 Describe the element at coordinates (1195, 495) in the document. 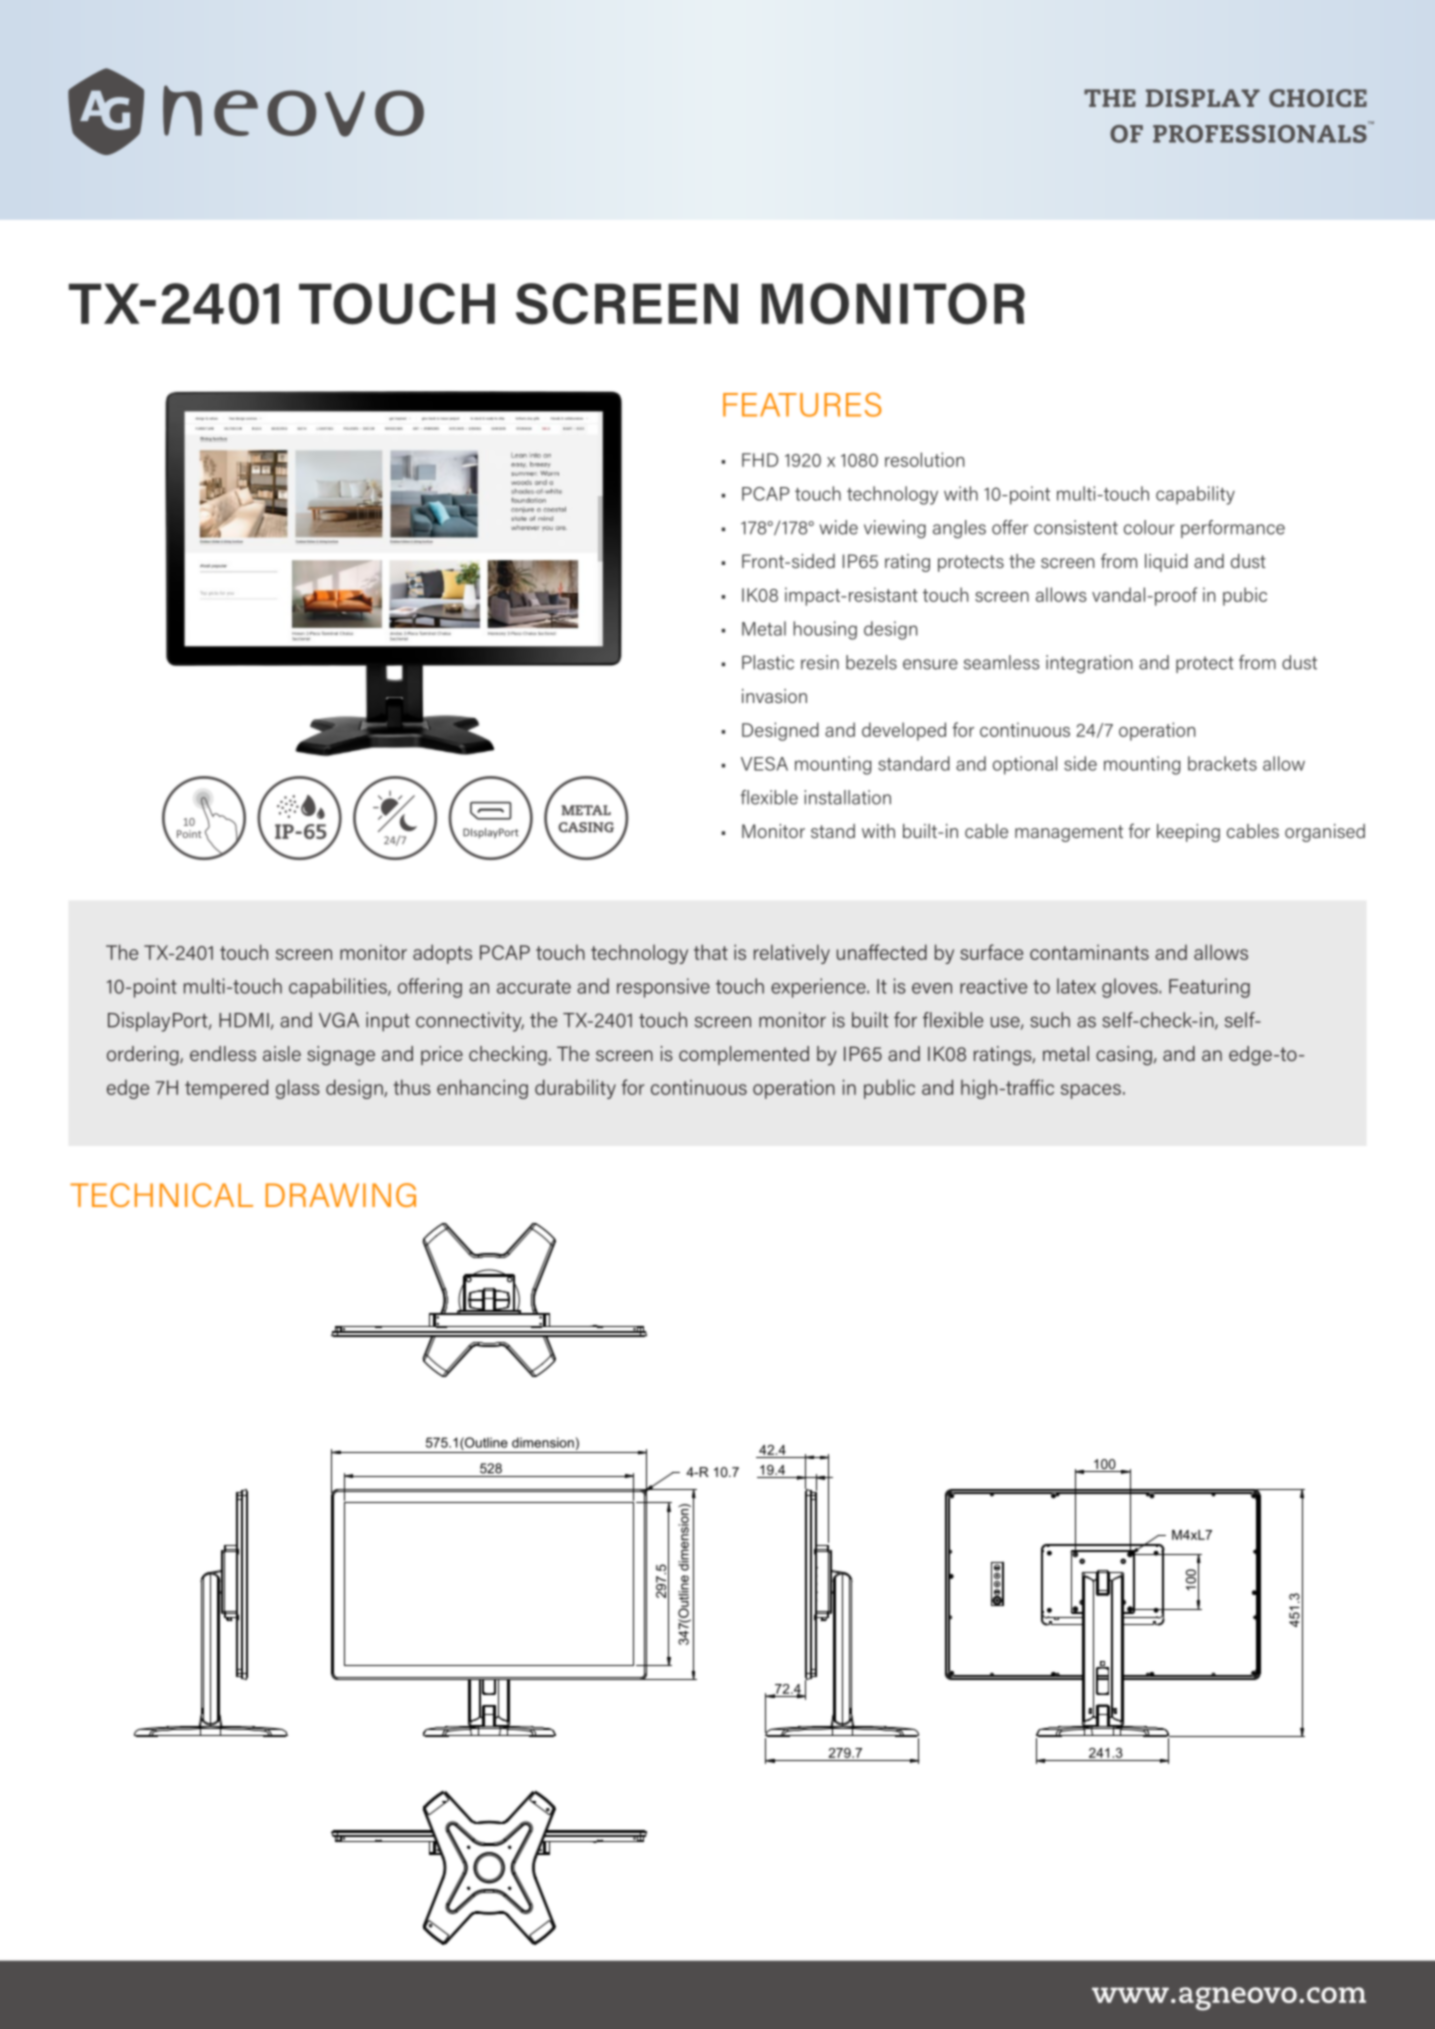

I see `capability` at that location.
